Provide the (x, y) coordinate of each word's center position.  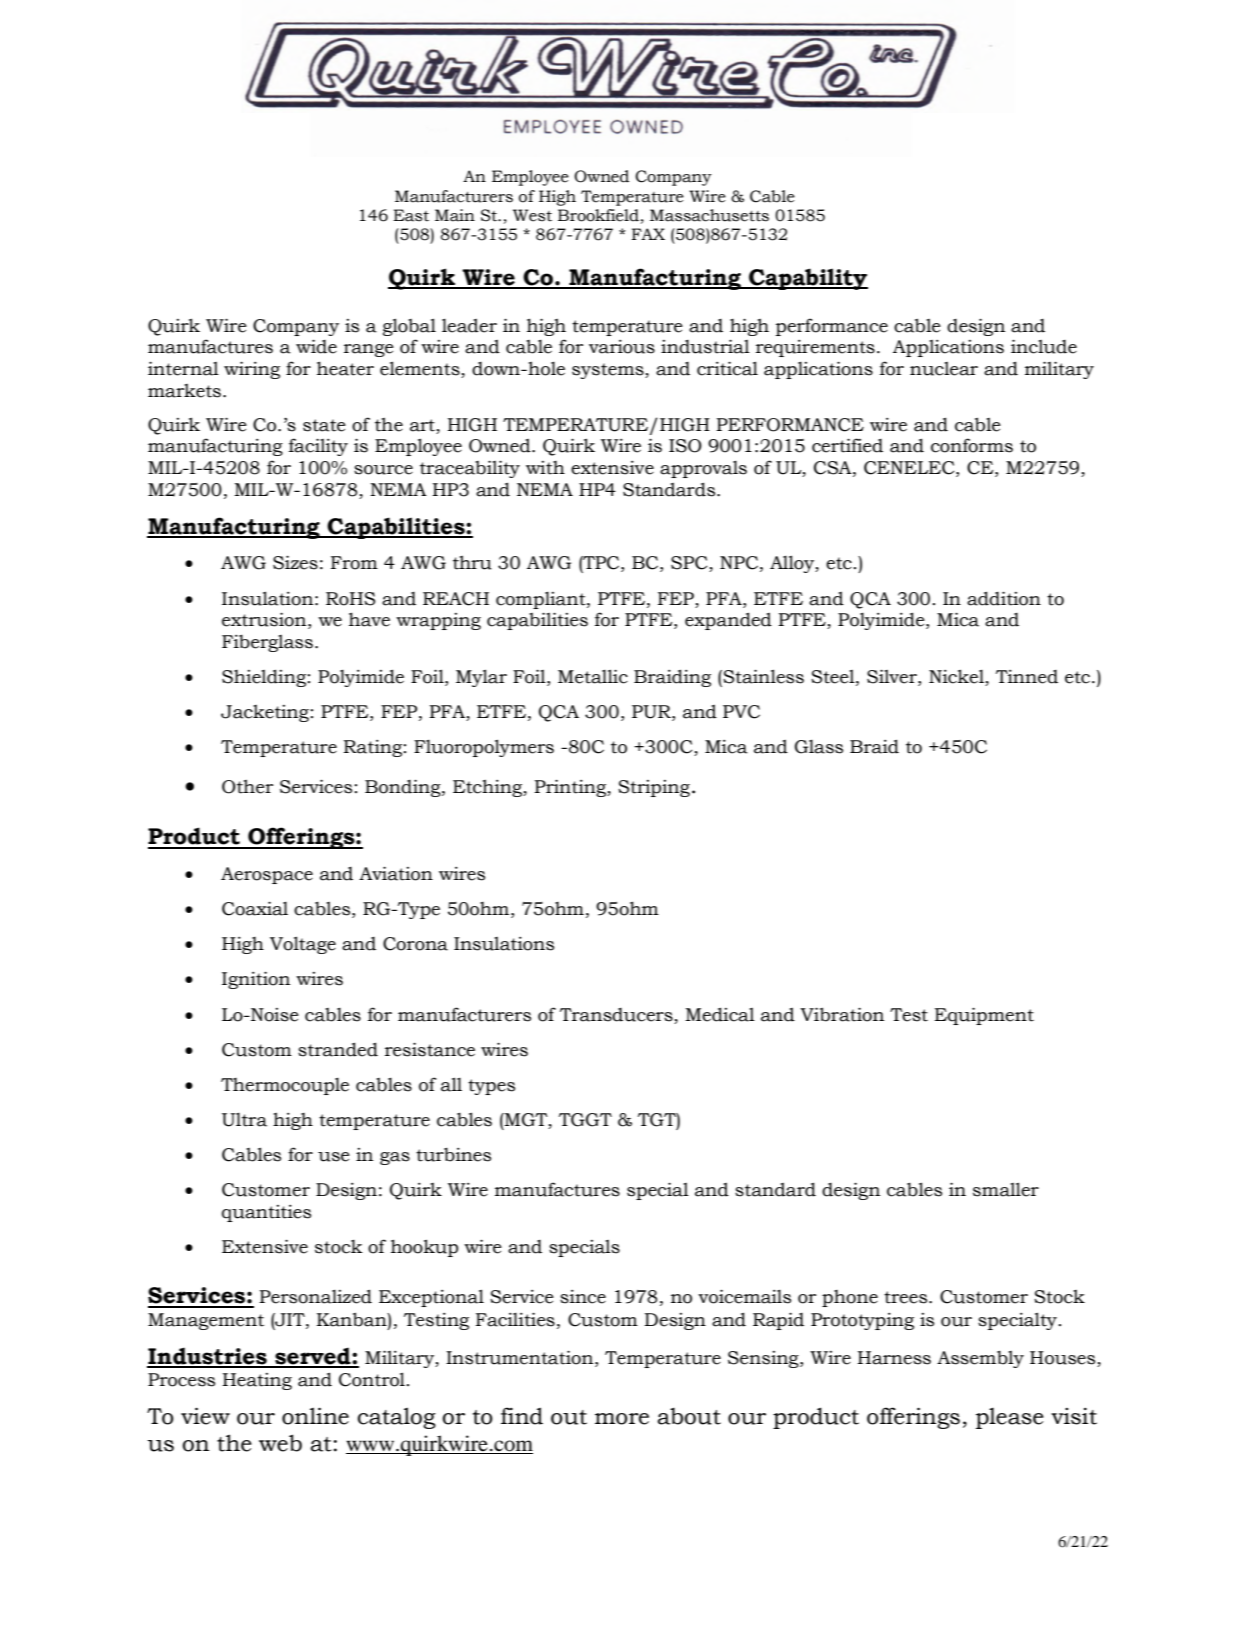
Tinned (1027, 677)
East (411, 215)
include (1044, 346)
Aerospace (267, 875)
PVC (741, 712)
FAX (648, 234)
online (315, 1416)
